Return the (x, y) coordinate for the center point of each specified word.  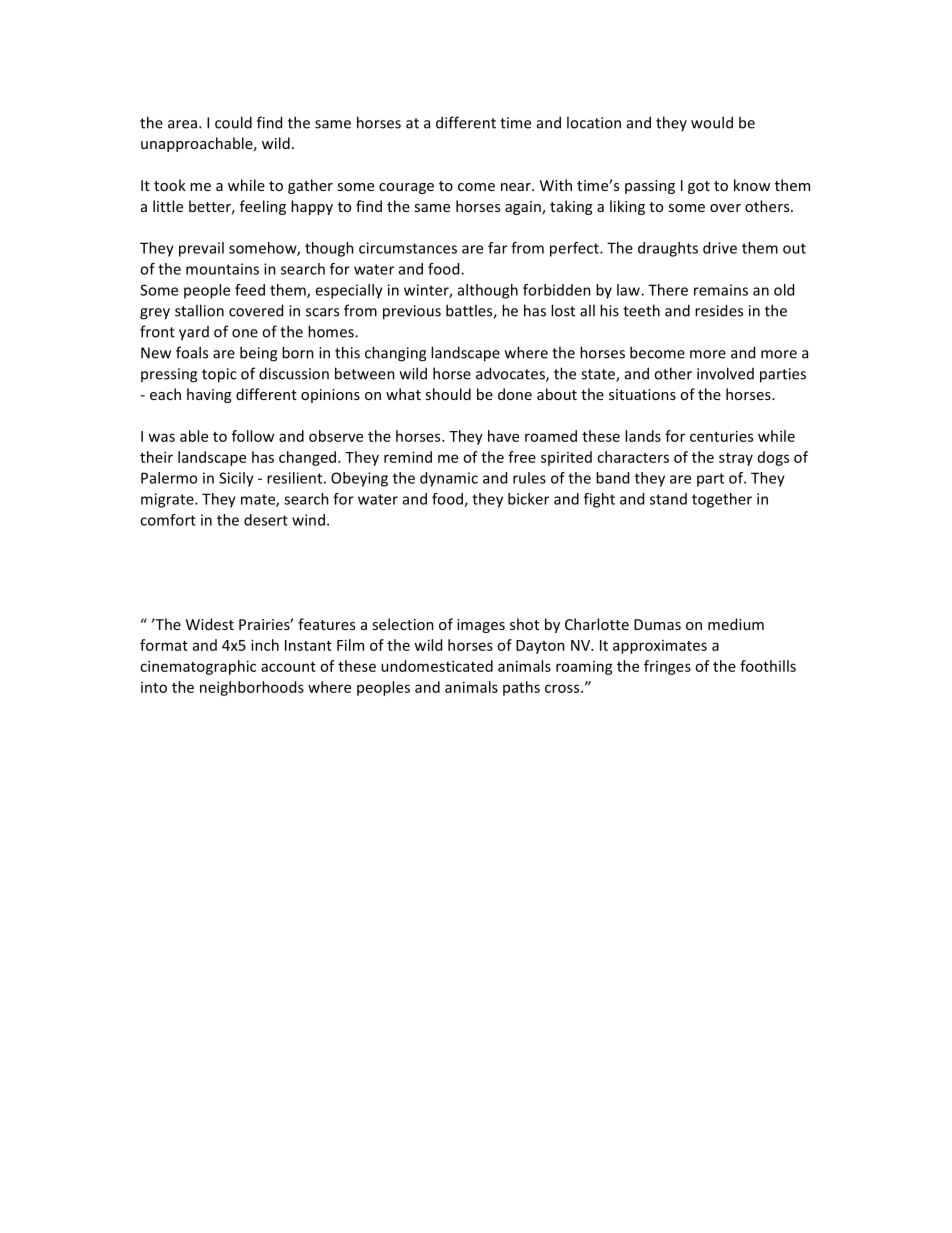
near (517, 187)
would (712, 122)
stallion (199, 310)
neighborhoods (252, 688)
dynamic (449, 479)
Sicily (236, 479)
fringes (667, 667)
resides (719, 310)
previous (412, 312)
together (722, 500)
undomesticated (437, 666)
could (233, 122)
